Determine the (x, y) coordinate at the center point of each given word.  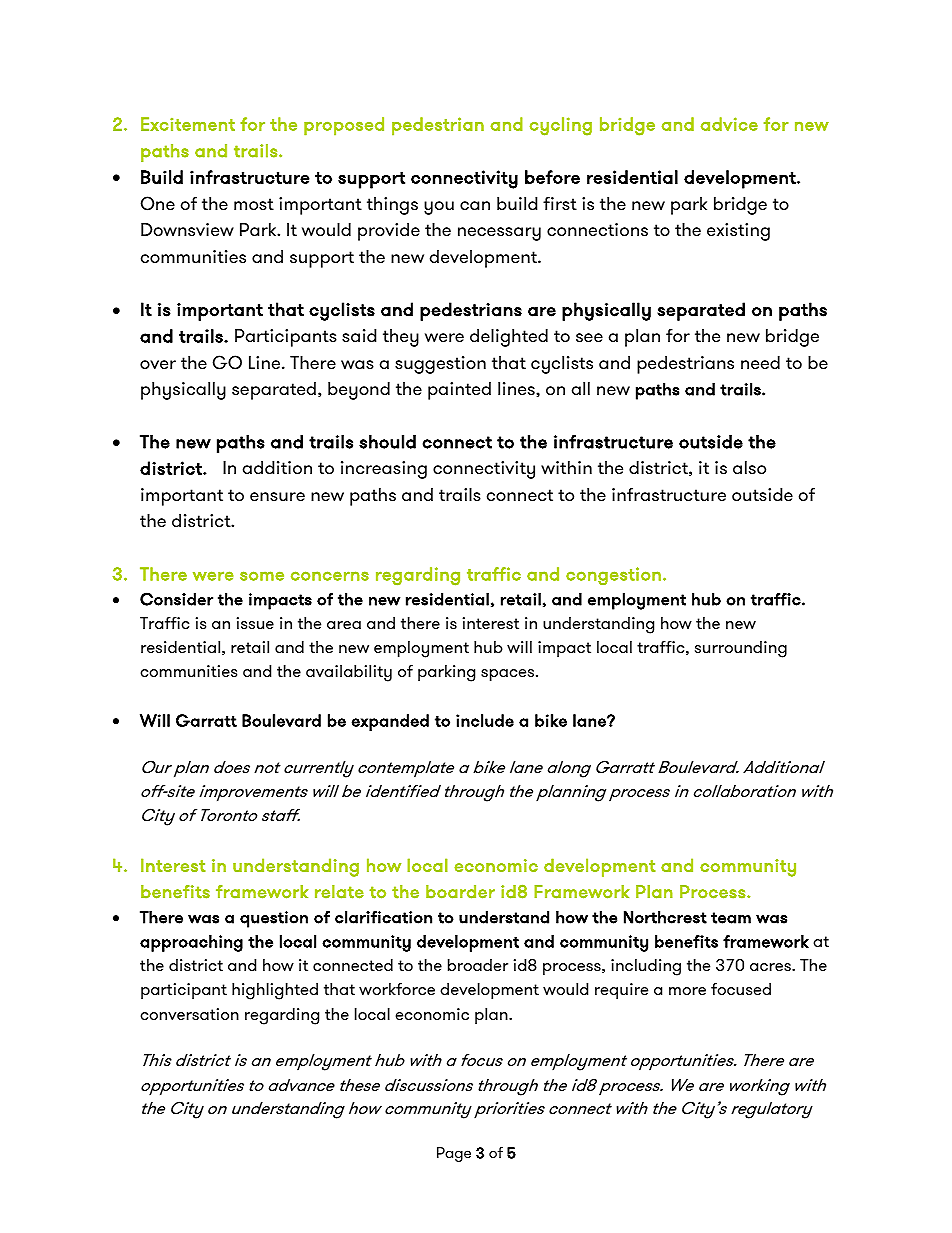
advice (729, 124)
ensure (277, 496)
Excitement (188, 124)
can (475, 205)
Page (454, 1154)
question (274, 919)
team (731, 918)
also (749, 467)
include (485, 720)
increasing (384, 470)
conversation (189, 1014)
